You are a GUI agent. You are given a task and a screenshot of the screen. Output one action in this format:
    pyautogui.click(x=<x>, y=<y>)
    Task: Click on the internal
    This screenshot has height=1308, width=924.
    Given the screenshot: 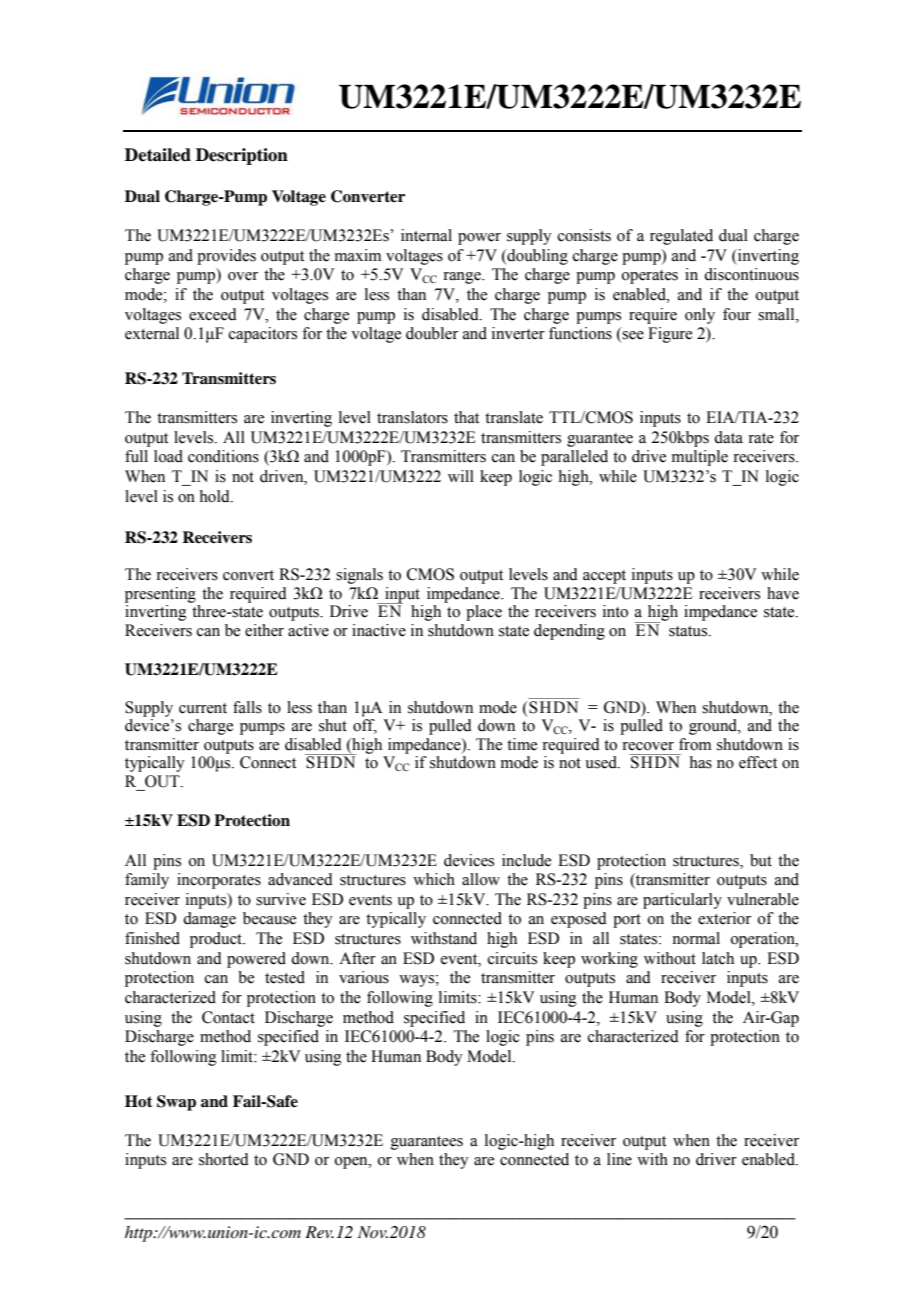 What is the action you would take?
    pyautogui.click(x=426, y=235)
